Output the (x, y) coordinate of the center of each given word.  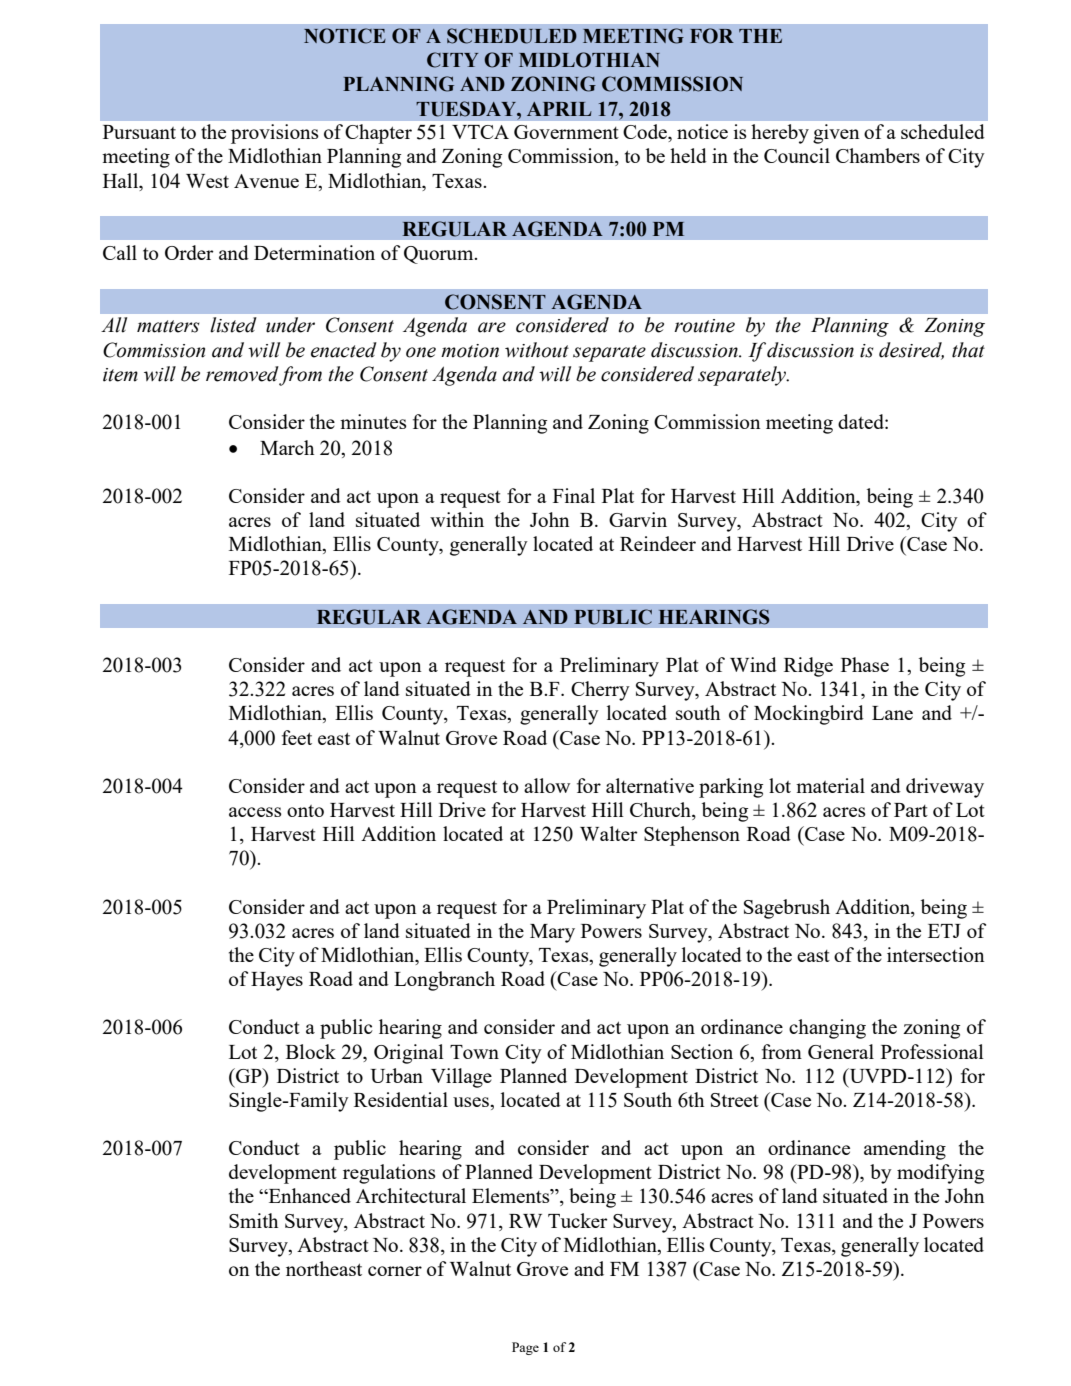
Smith (253, 1220)
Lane (892, 713)
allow (547, 785)
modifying (940, 1174)
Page (525, 1348)
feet (297, 737)
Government (566, 132)
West (207, 181)
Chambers (878, 155)
